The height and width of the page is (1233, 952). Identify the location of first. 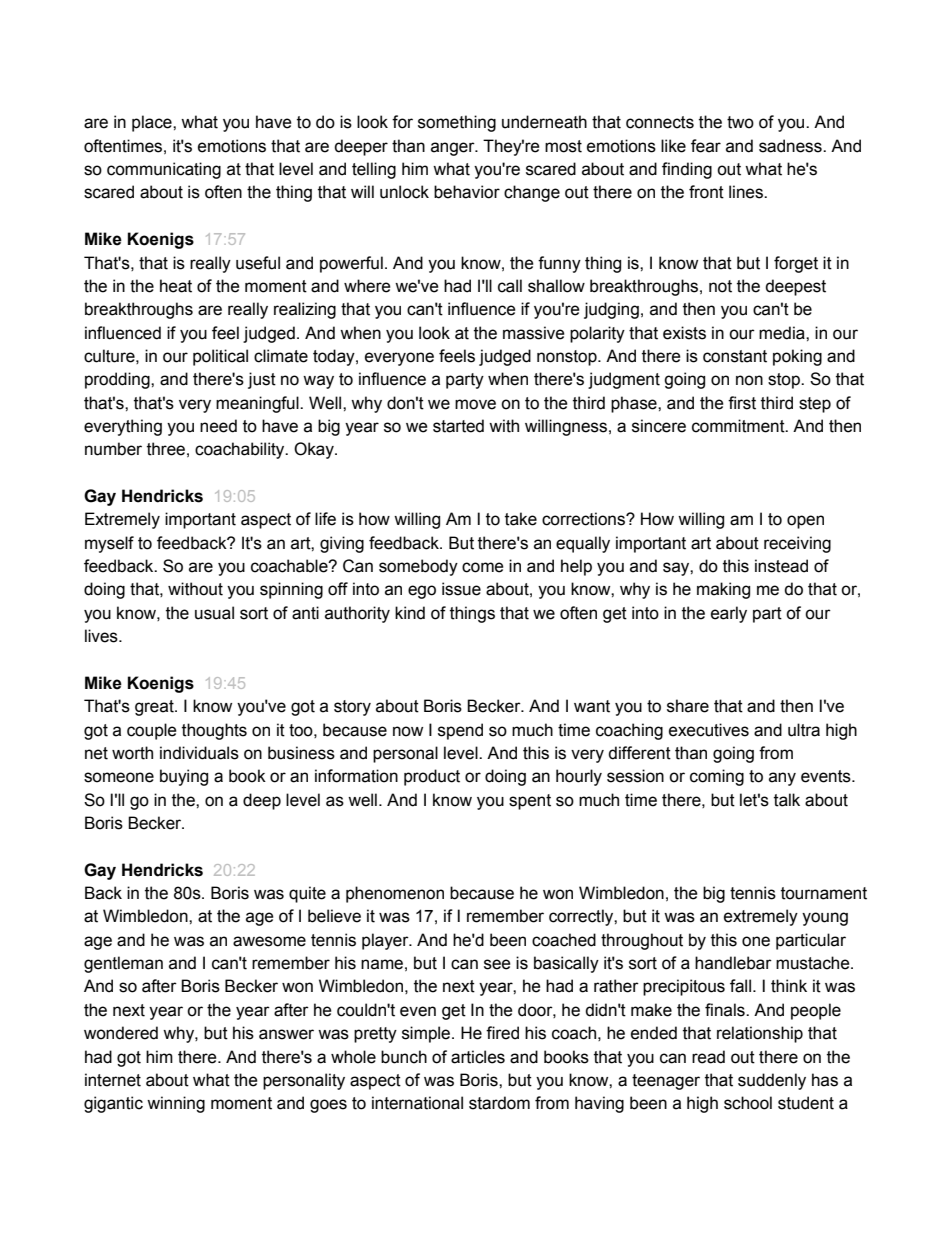
(742, 403).
